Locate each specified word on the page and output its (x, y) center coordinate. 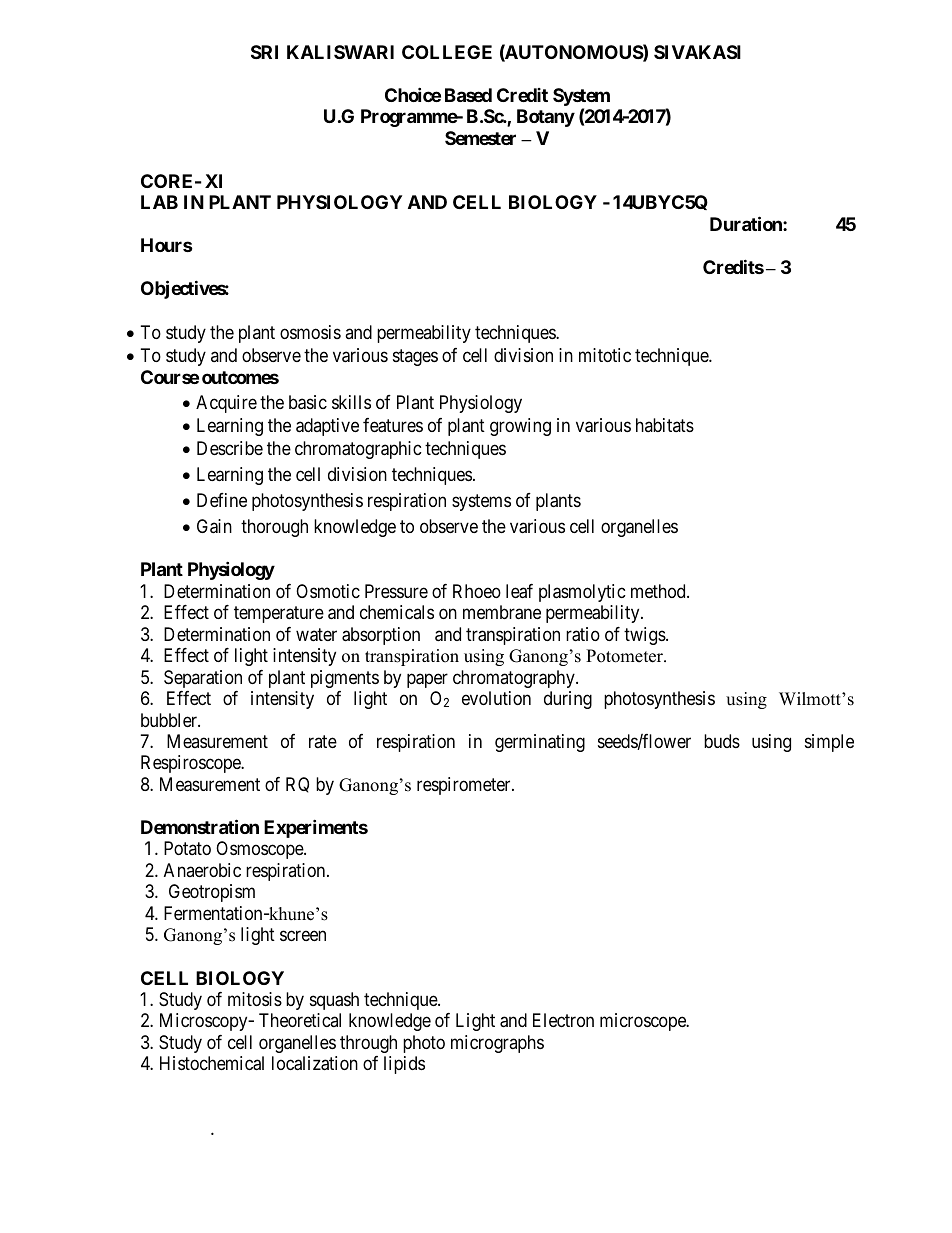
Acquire (226, 404)
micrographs (497, 1044)
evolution (496, 698)
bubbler (170, 720)
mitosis (255, 999)
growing (520, 427)
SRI (264, 52)
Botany (546, 118)
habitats (665, 425)
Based (468, 95)
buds (722, 741)
